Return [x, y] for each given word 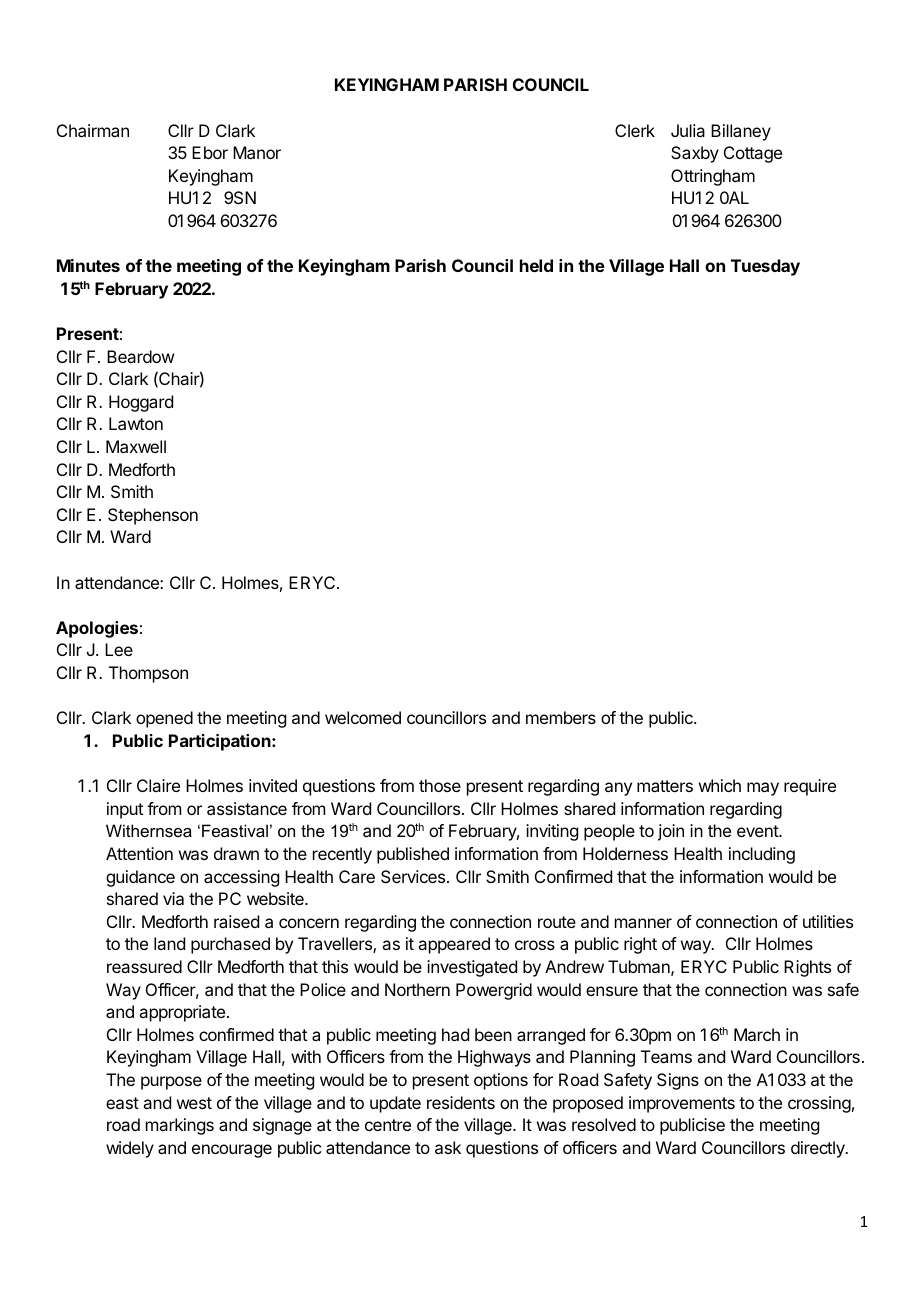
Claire [158, 785]
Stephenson [153, 516]
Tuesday [765, 267]
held [536, 265]
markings [180, 1126]
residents [461, 1102]
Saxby [695, 154]
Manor [257, 152]
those [440, 785]
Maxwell [136, 446]
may [763, 789]
